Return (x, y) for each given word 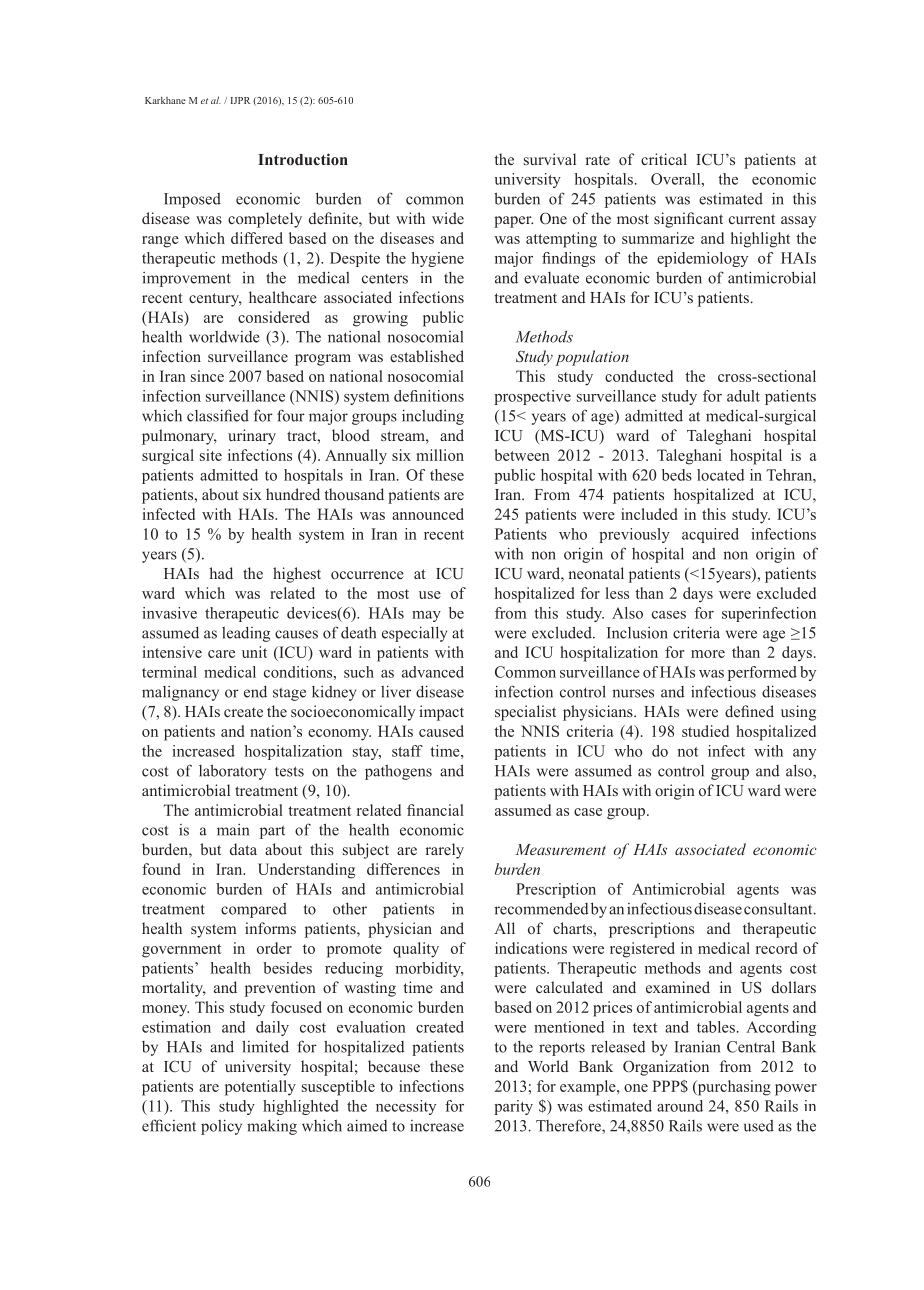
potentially (260, 1088)
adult (743, 396)
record (776, 948)
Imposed (192, 200)
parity (513, 1107)
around (680, 1106)
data (243, 849)
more (708, 654)
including (433, 417)
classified (218, 415)
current (752, 219)
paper (513, 222)
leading (246, 634)
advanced (433, 672)
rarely (444, 851)
